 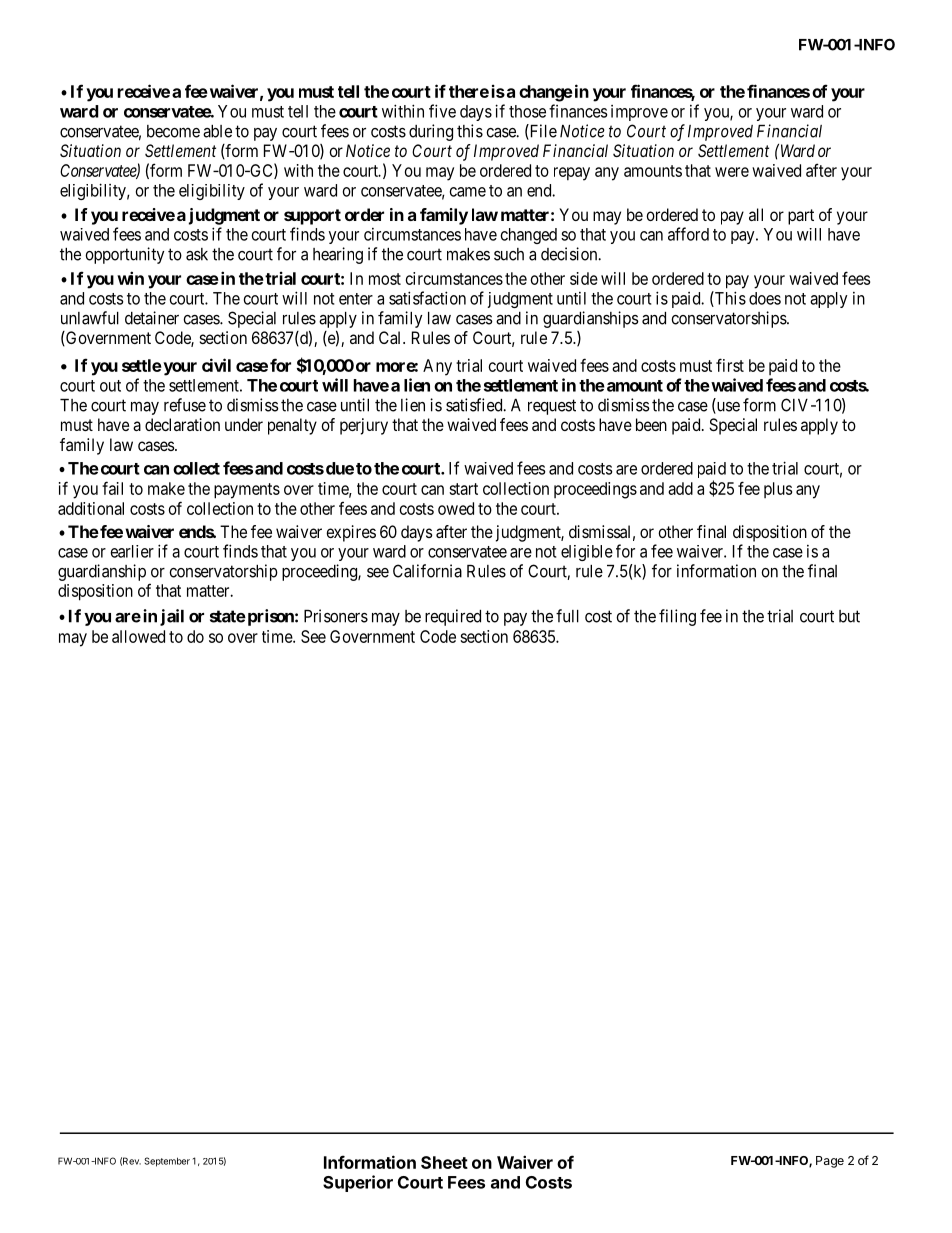 What do you see at coordinates (172, 617) in the image?
I see `jail` at bounding box center [172, 617].
